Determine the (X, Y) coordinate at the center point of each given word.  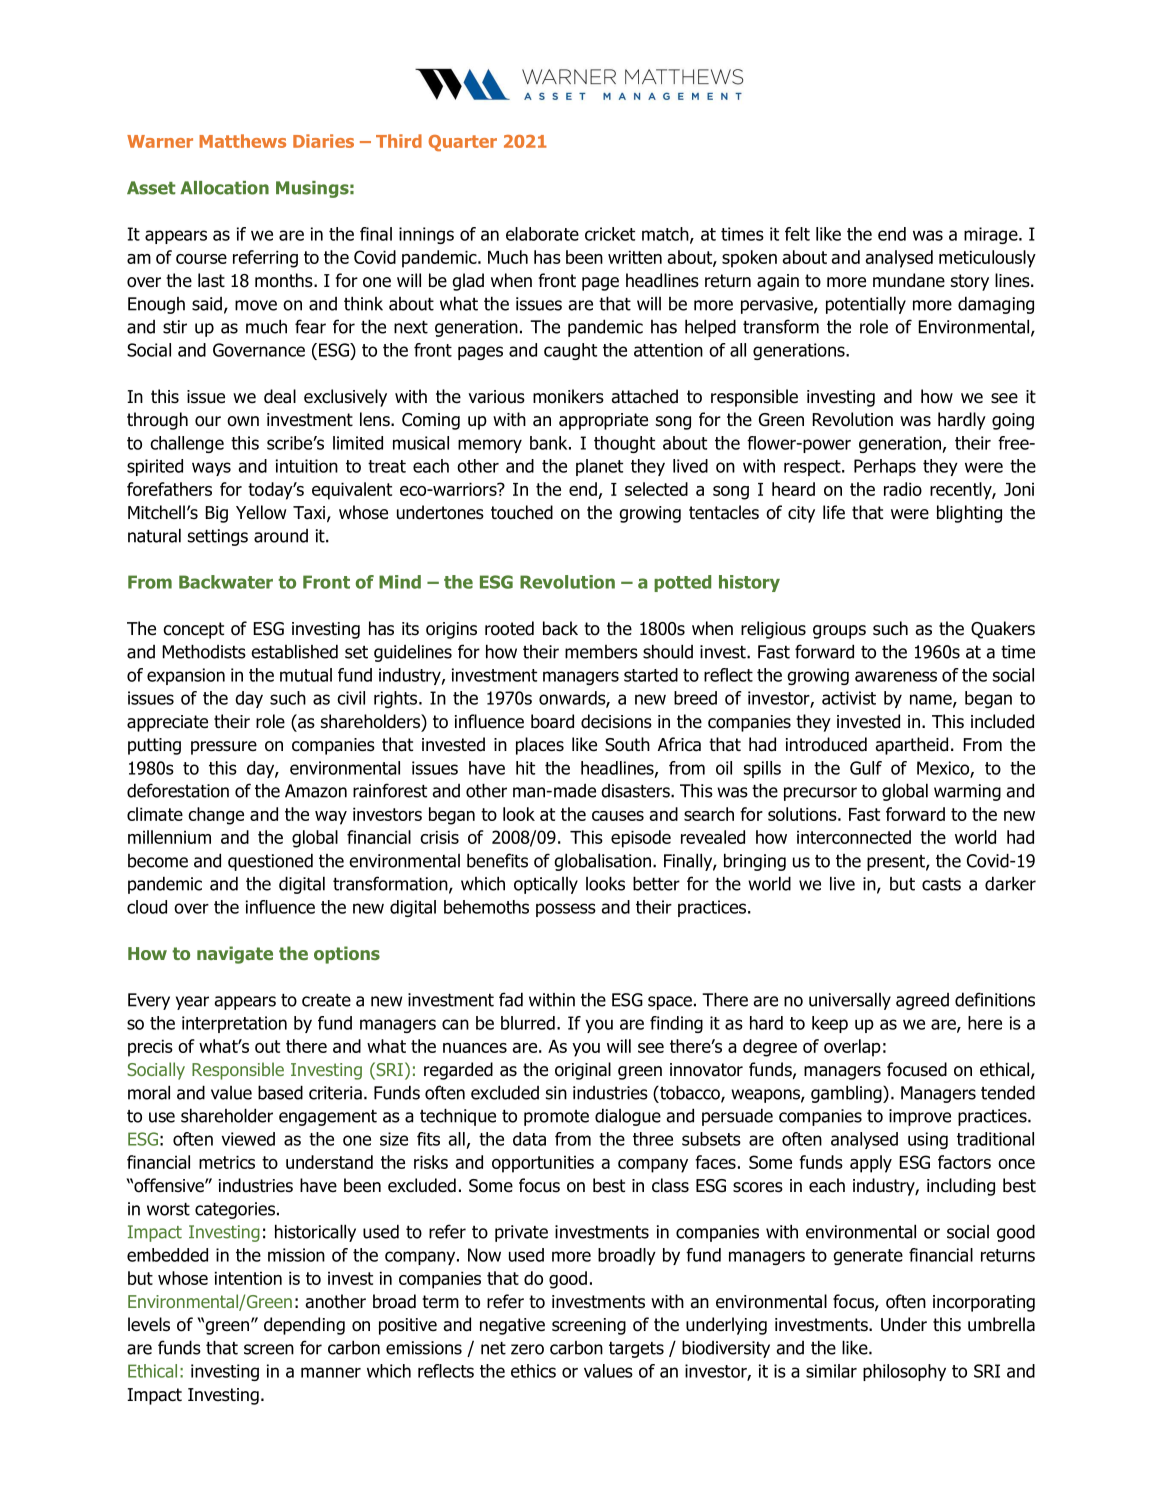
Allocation (224, 188)
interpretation (234, 1024)
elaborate (542, 234)
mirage (992, 235)
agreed (922, 1001)
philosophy (904, 1372)
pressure (224, 748)
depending (304, 1326)
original (583, 1071)
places (540, 746)
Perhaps (885, 467)
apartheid (912, 746)
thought (624, 444)
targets (636, 1350)
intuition (307, 466)
